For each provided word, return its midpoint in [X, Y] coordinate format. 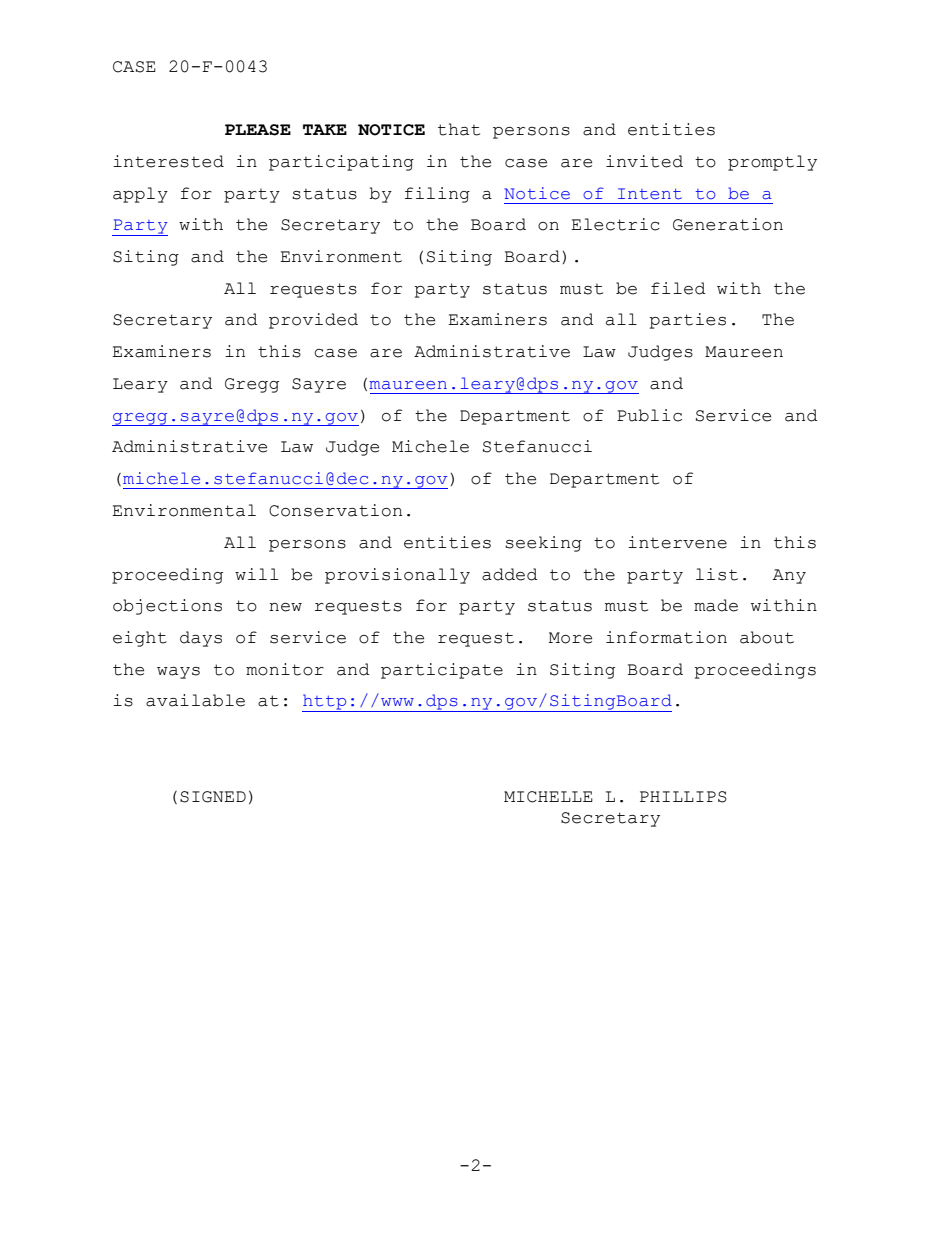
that [459, 129]
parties [687, 321]
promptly [772, 163]
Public [649, 415]
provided [313, 321]
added [510, 574]
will [256, 574]
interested [168, 161]
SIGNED [213, 797]
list [717, 574]
